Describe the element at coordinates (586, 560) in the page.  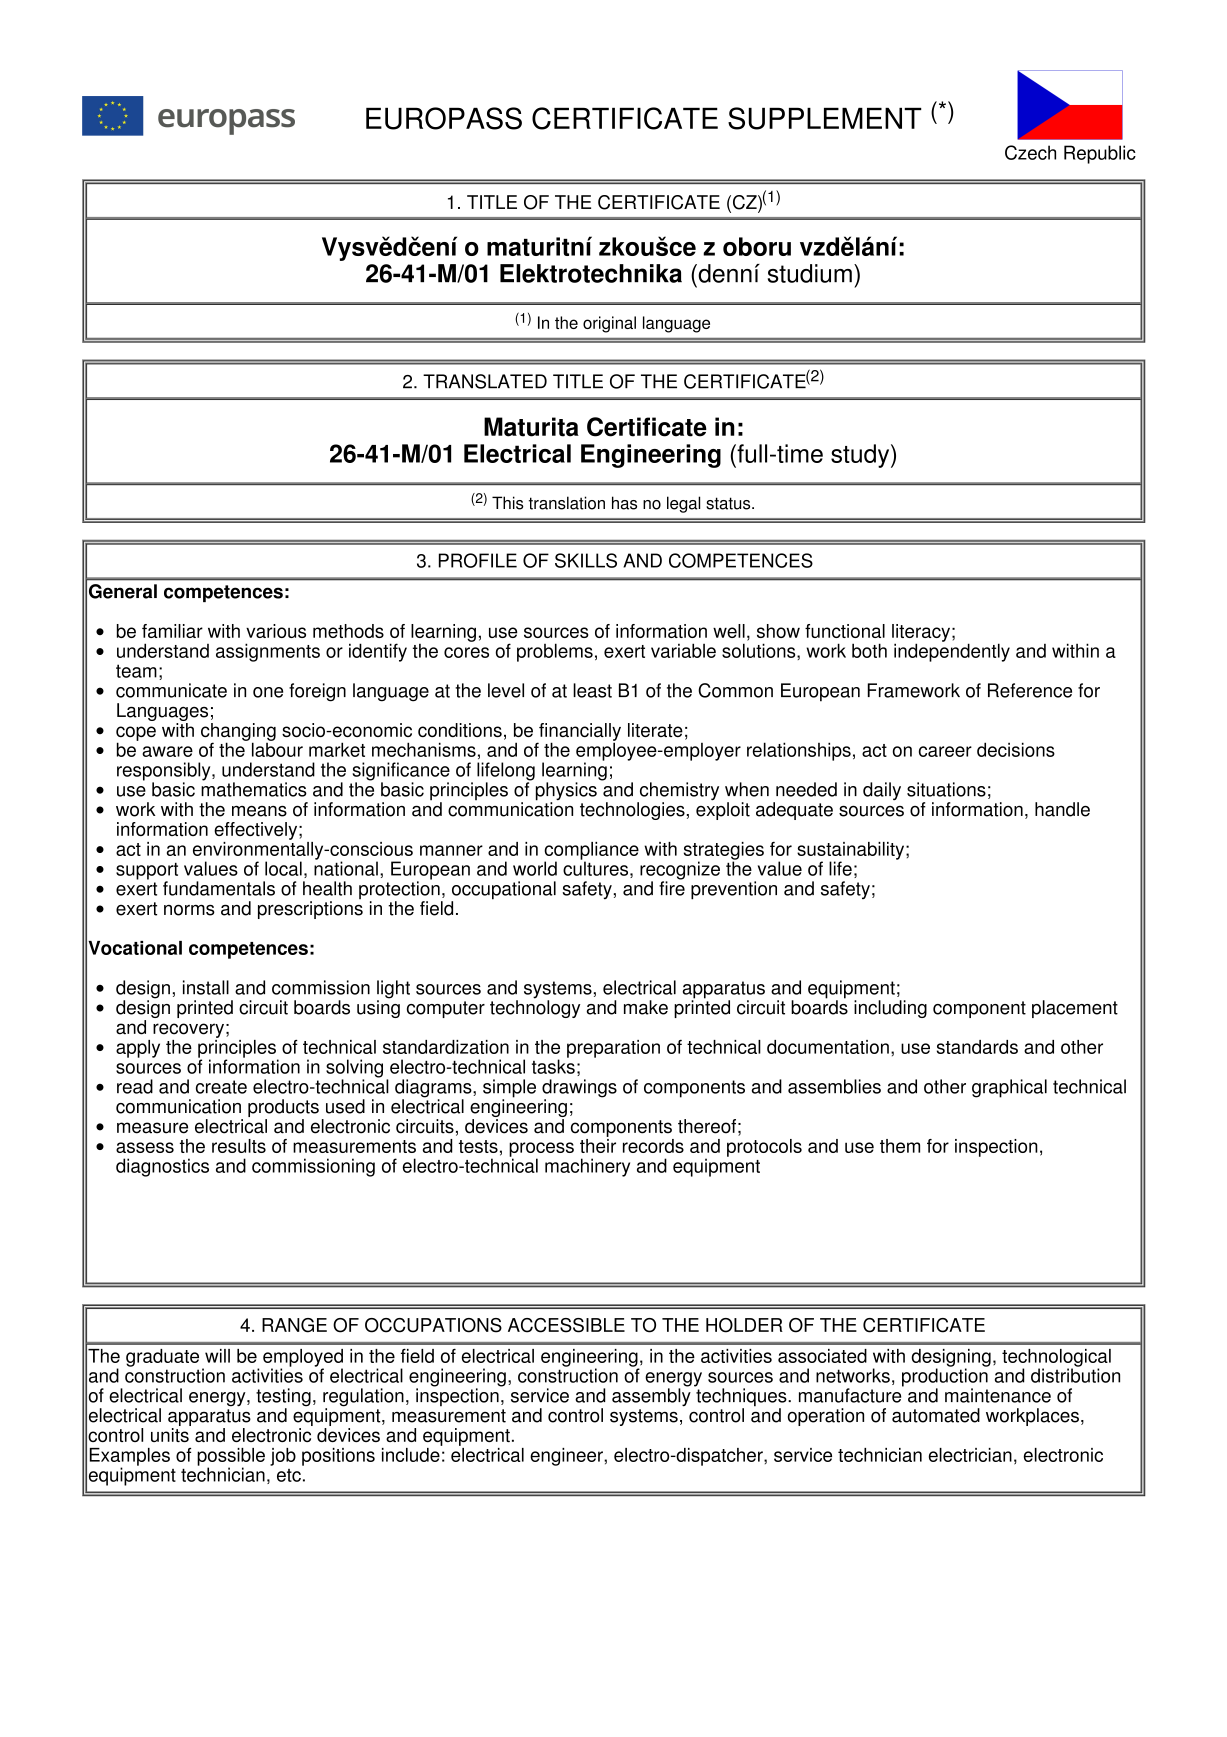
I see `SKILLS` at that location.
